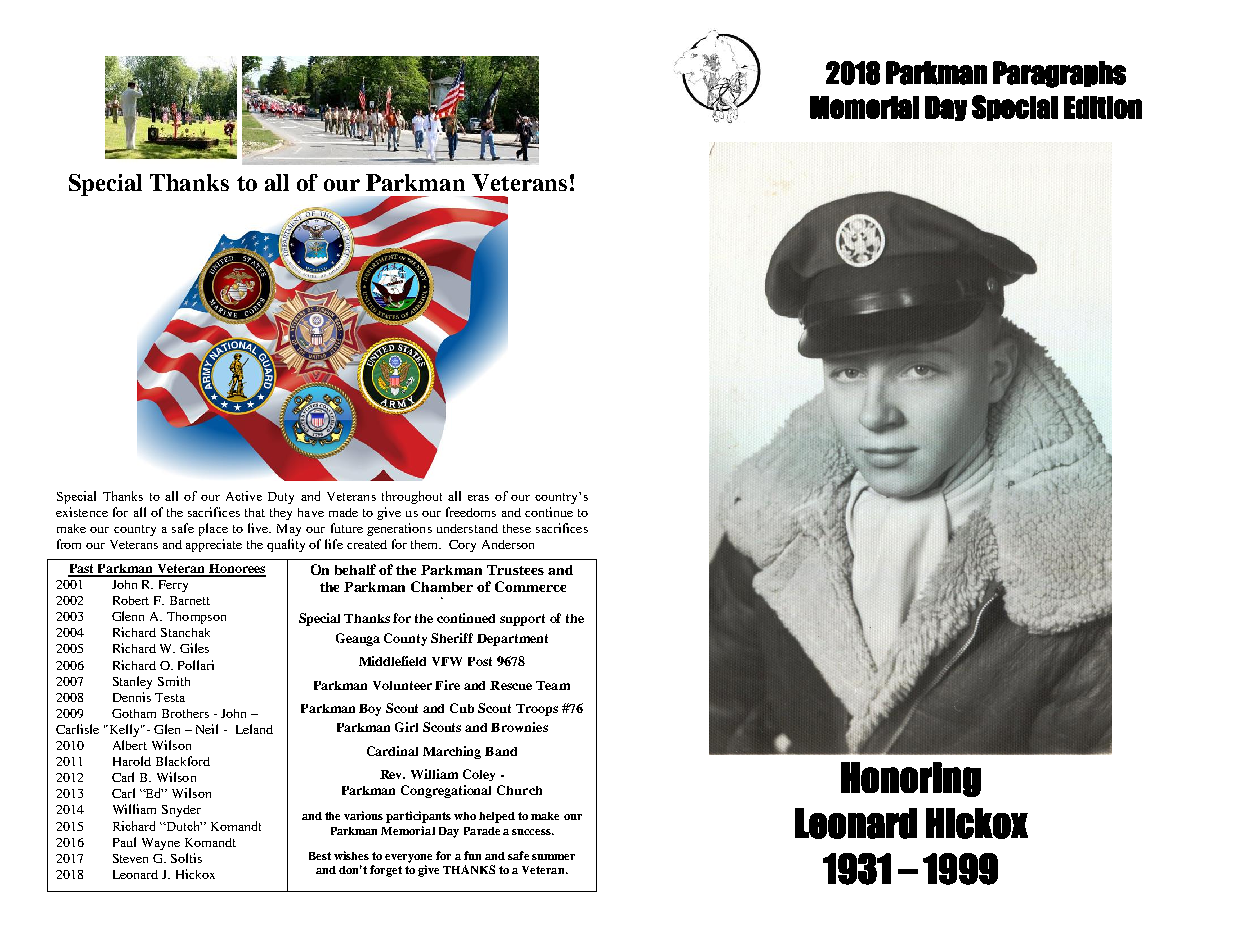  Describe the element at coordinates (1103, 107) in the document. I see `Edition` at that location.
